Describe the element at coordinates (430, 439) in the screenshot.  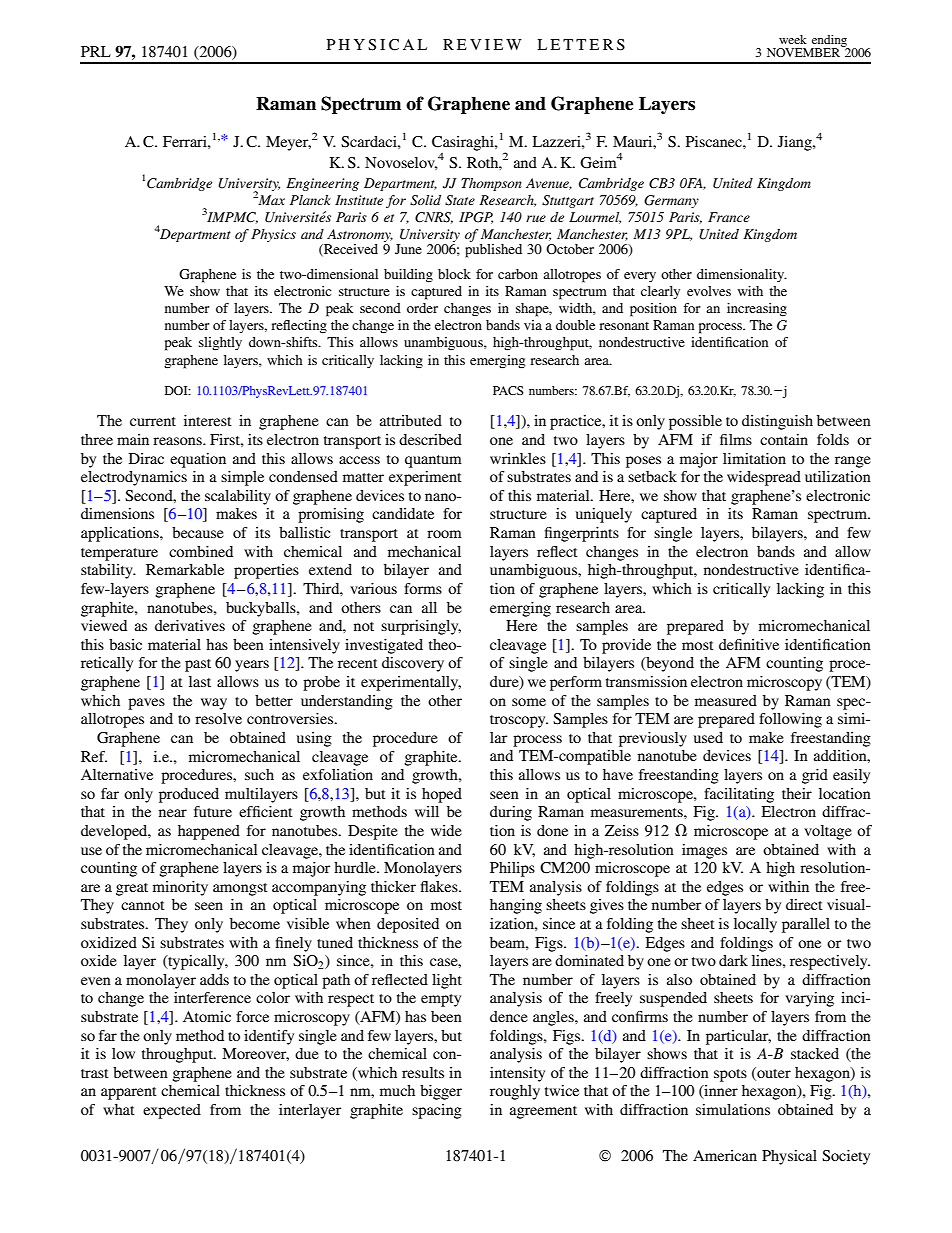
I see `described` at that location.
